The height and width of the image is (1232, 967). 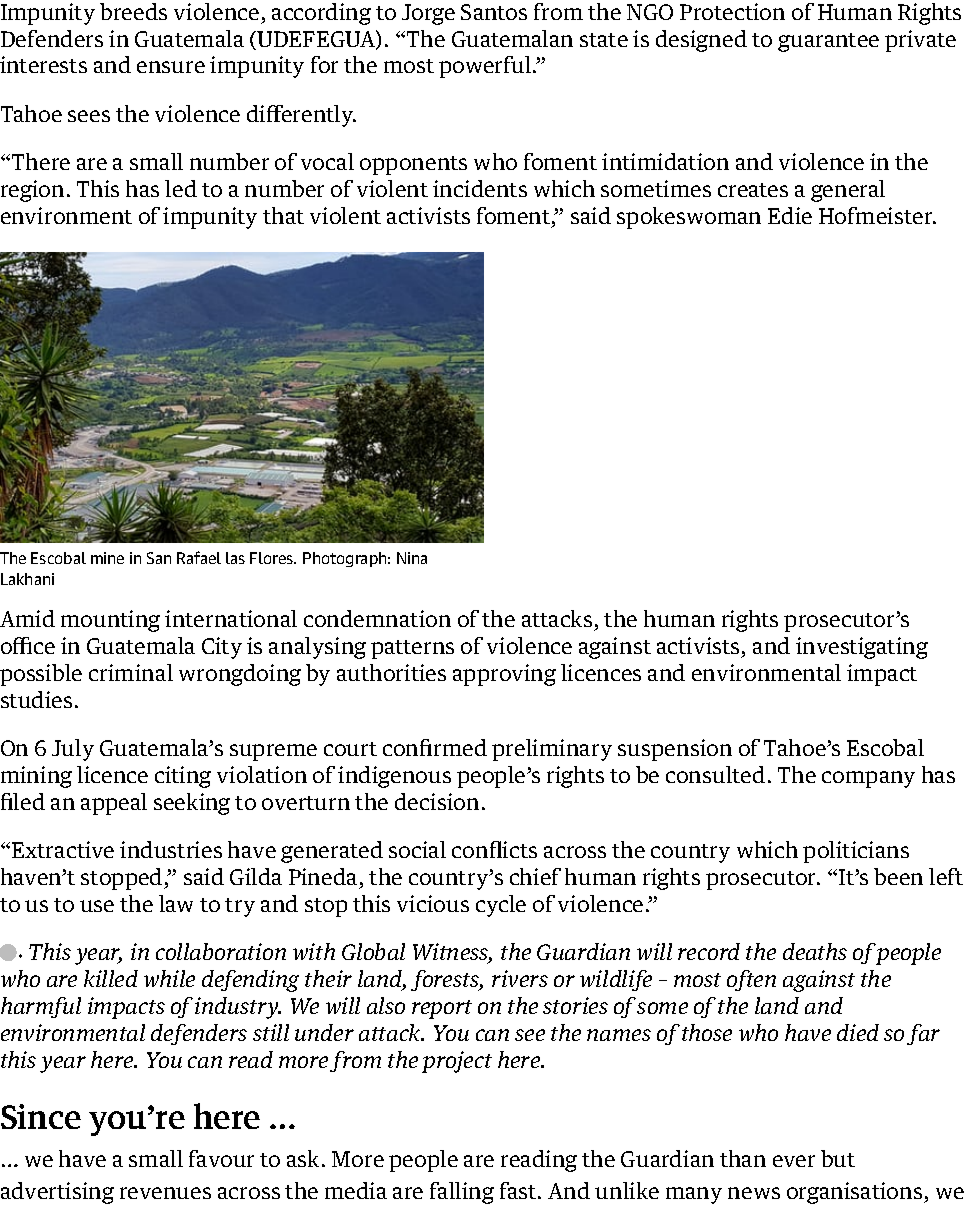 What do you see at coordinates (501, 906) in the image?
I see `cycle` at bounding box center [501, 906].
